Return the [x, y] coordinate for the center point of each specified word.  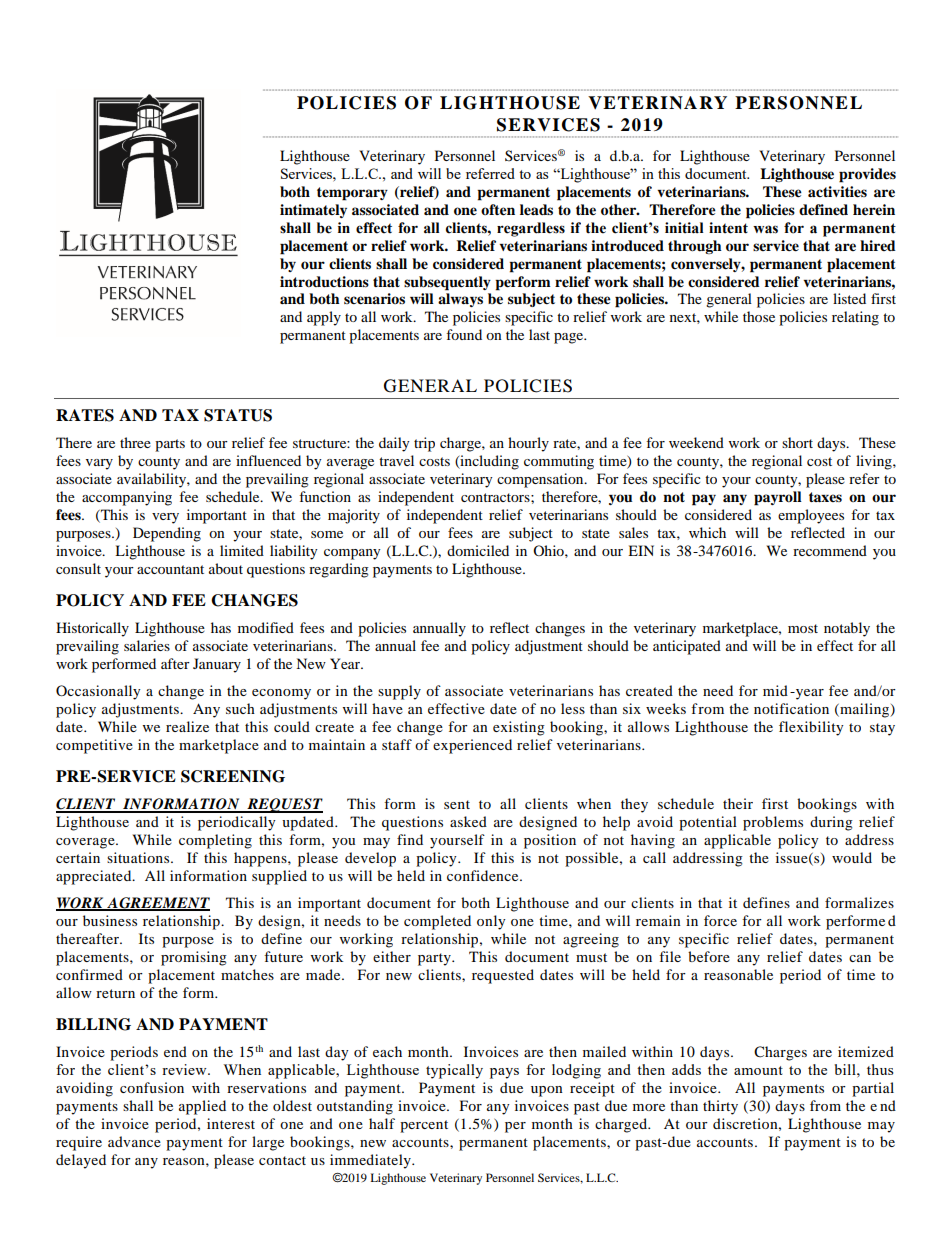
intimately [313, 211]
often [498, 210]
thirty [720, 1107]
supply [399, 692]
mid [775, 690]
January [217, 665]
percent [424, 1126]
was [765, 229]
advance [134, 1141]
